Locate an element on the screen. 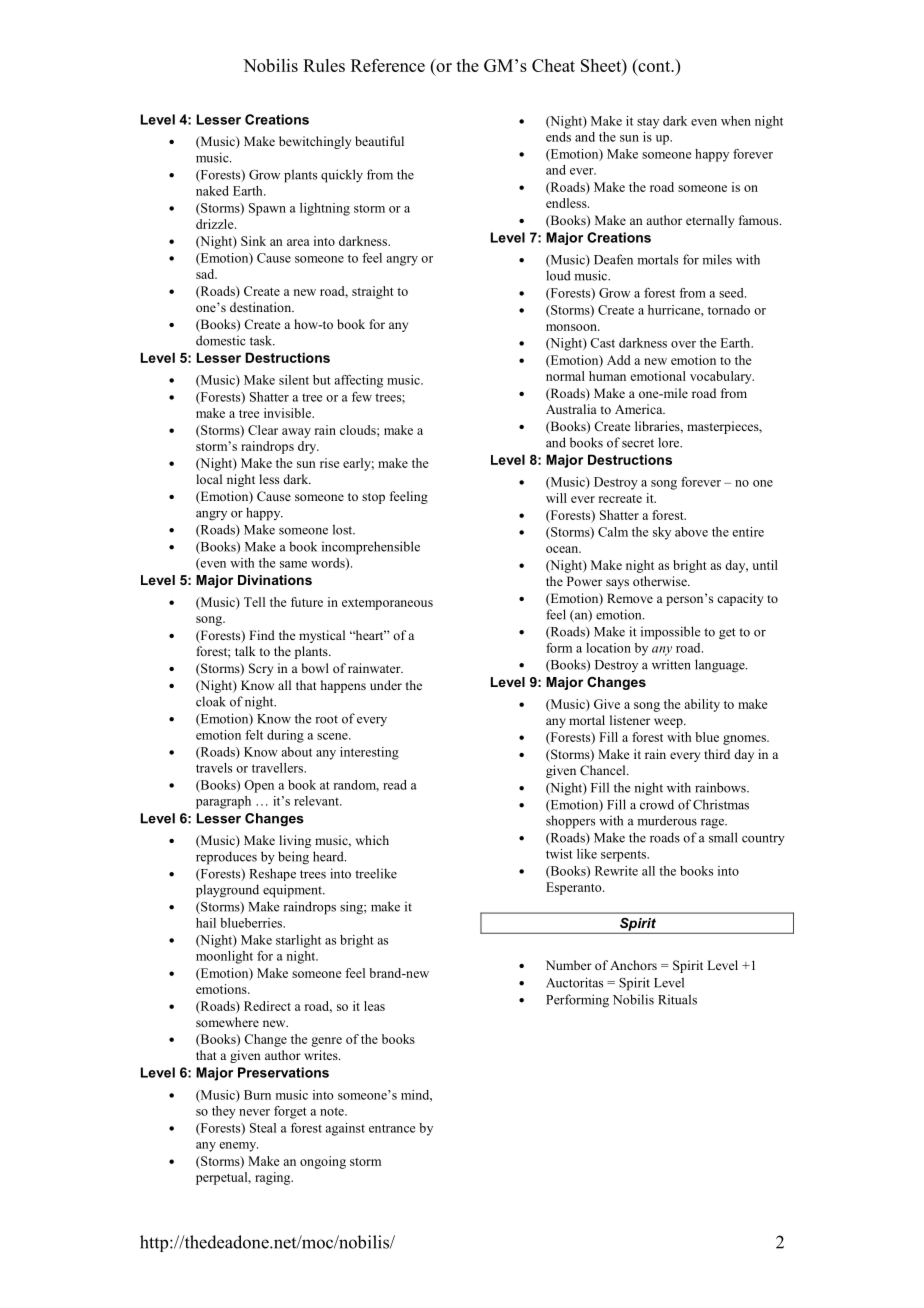 The width and height of the screenshot is (924, 1308). Rules is located at coordinates (324, 65).
